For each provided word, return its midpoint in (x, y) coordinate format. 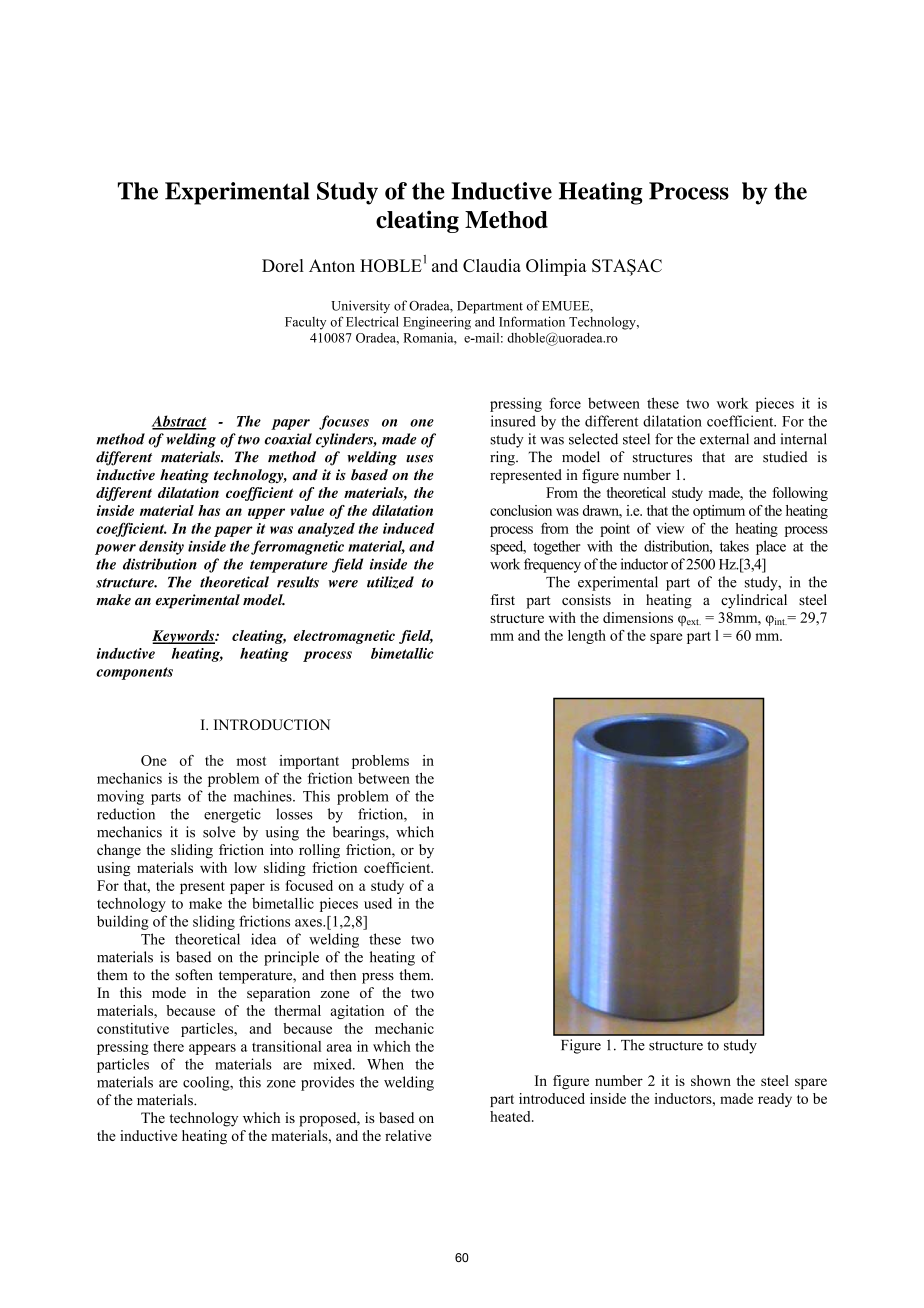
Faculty (305, 323)
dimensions (638, 617)
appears (212, 1049)
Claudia (492, 265)
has (209, 510)
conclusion (521, 510)
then (343, 975)
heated (511, 1116)
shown (711, 1080)
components (134, 673)
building (123, 922)
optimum (719, 512)
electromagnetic (344, 637)
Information (532, 321)
